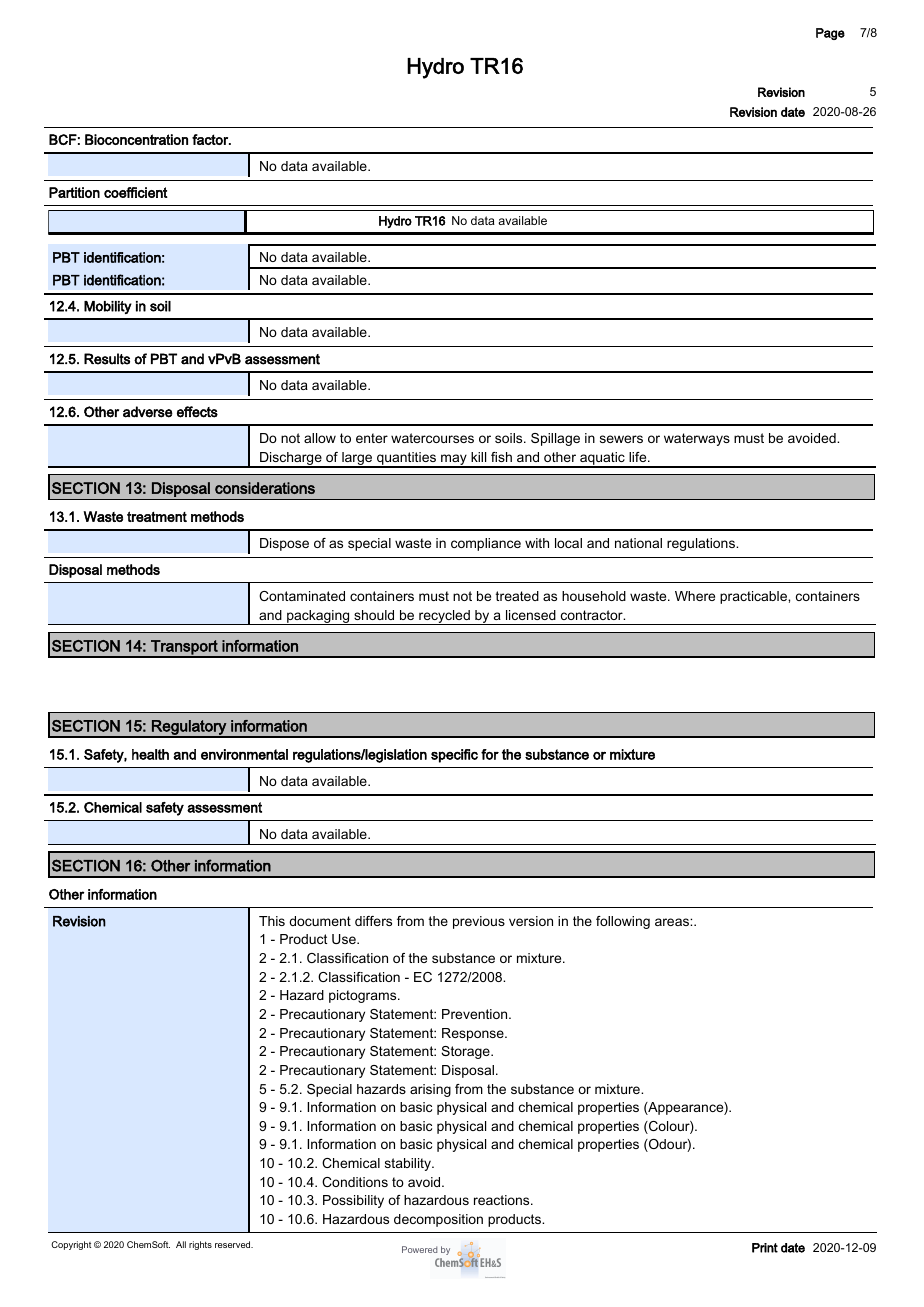  Describe the element at coordinates (211, 139) in the screenshot. I see `factor` at that location.
